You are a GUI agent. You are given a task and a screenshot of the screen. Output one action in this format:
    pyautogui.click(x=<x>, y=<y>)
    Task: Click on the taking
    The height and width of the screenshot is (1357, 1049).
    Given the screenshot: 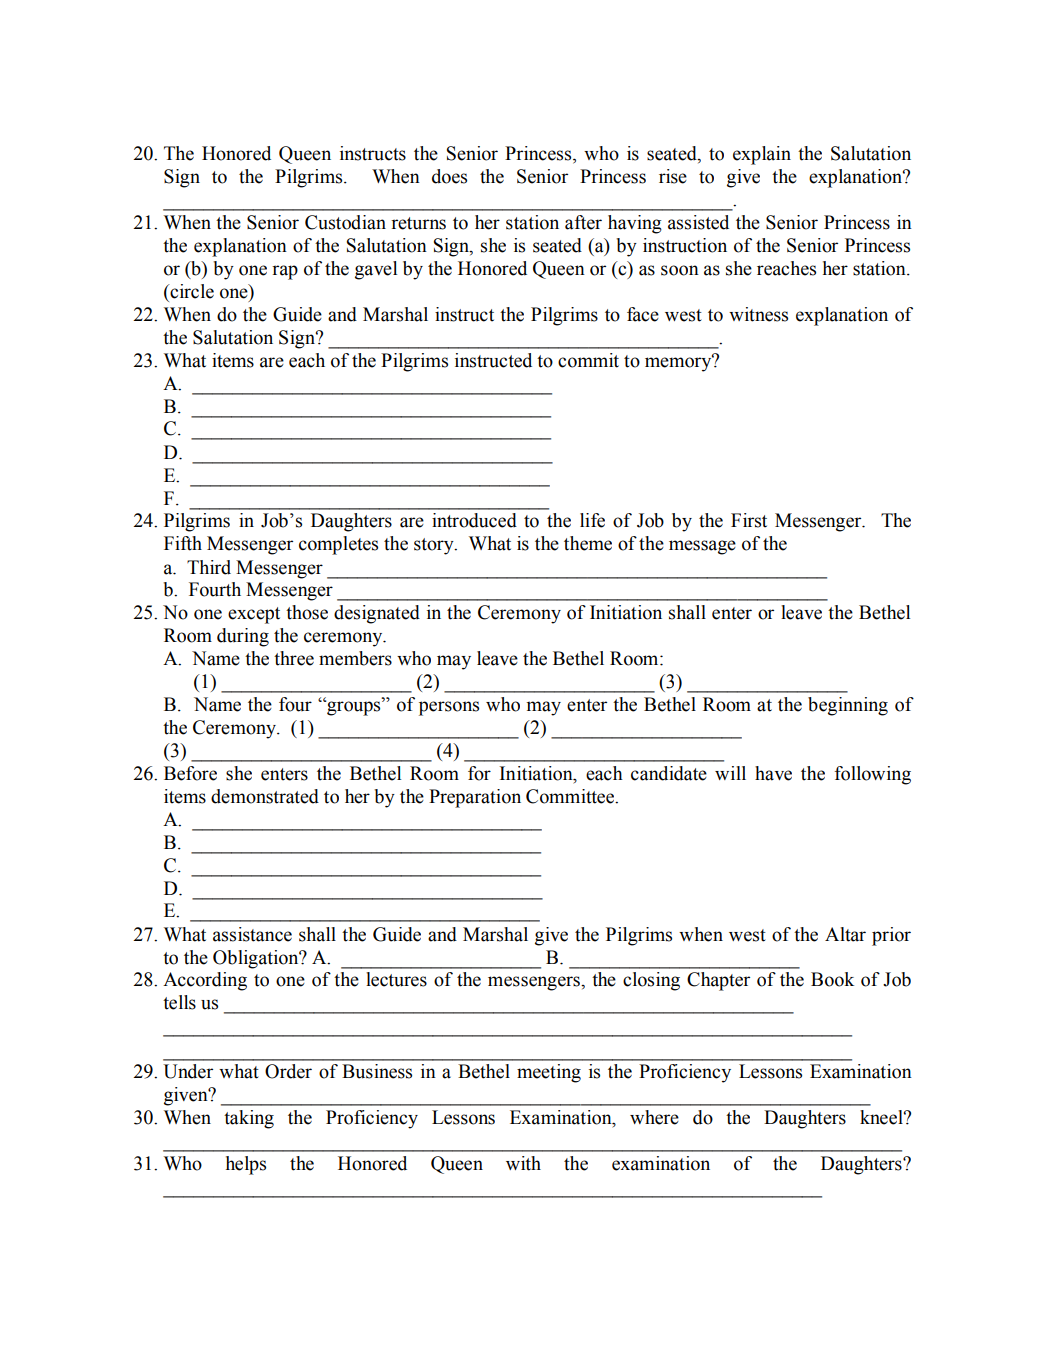 What is the action you would take?
    pyautogui.click(x=249, y=1119)
